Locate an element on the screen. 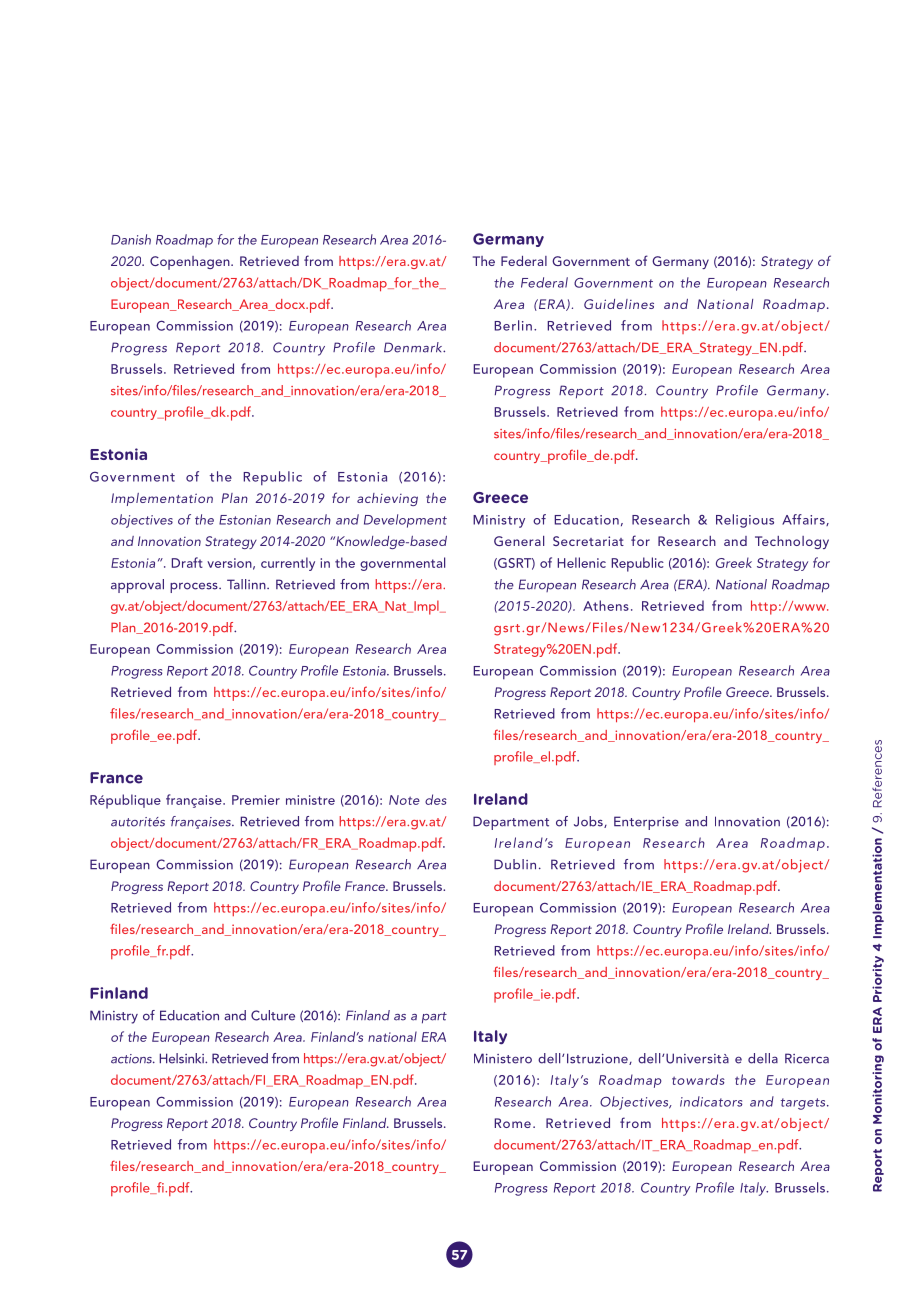  Guidelines is located at coordinates (619, 304).
